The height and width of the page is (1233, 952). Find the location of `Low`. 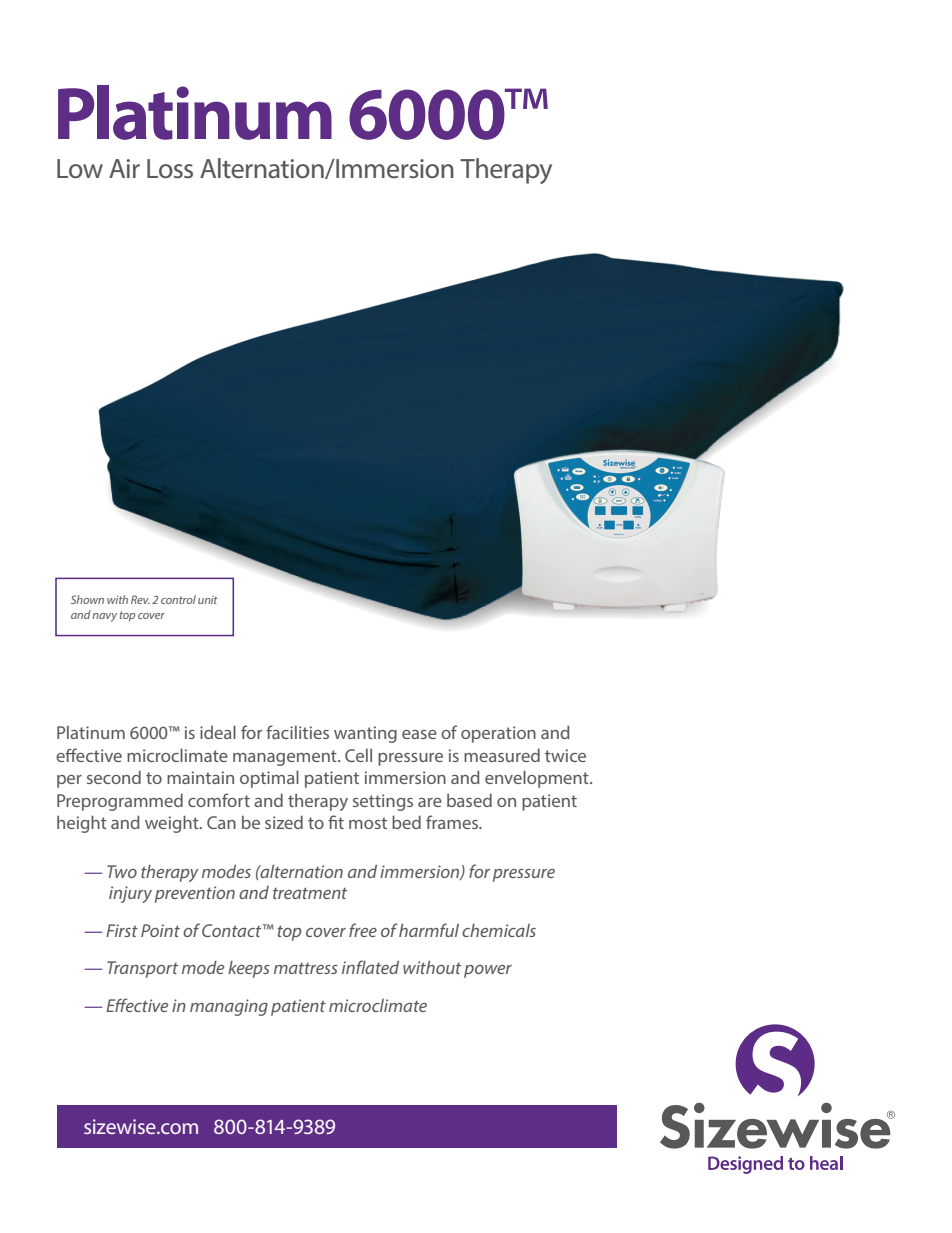

Low is located at coordinates (80, 169).
